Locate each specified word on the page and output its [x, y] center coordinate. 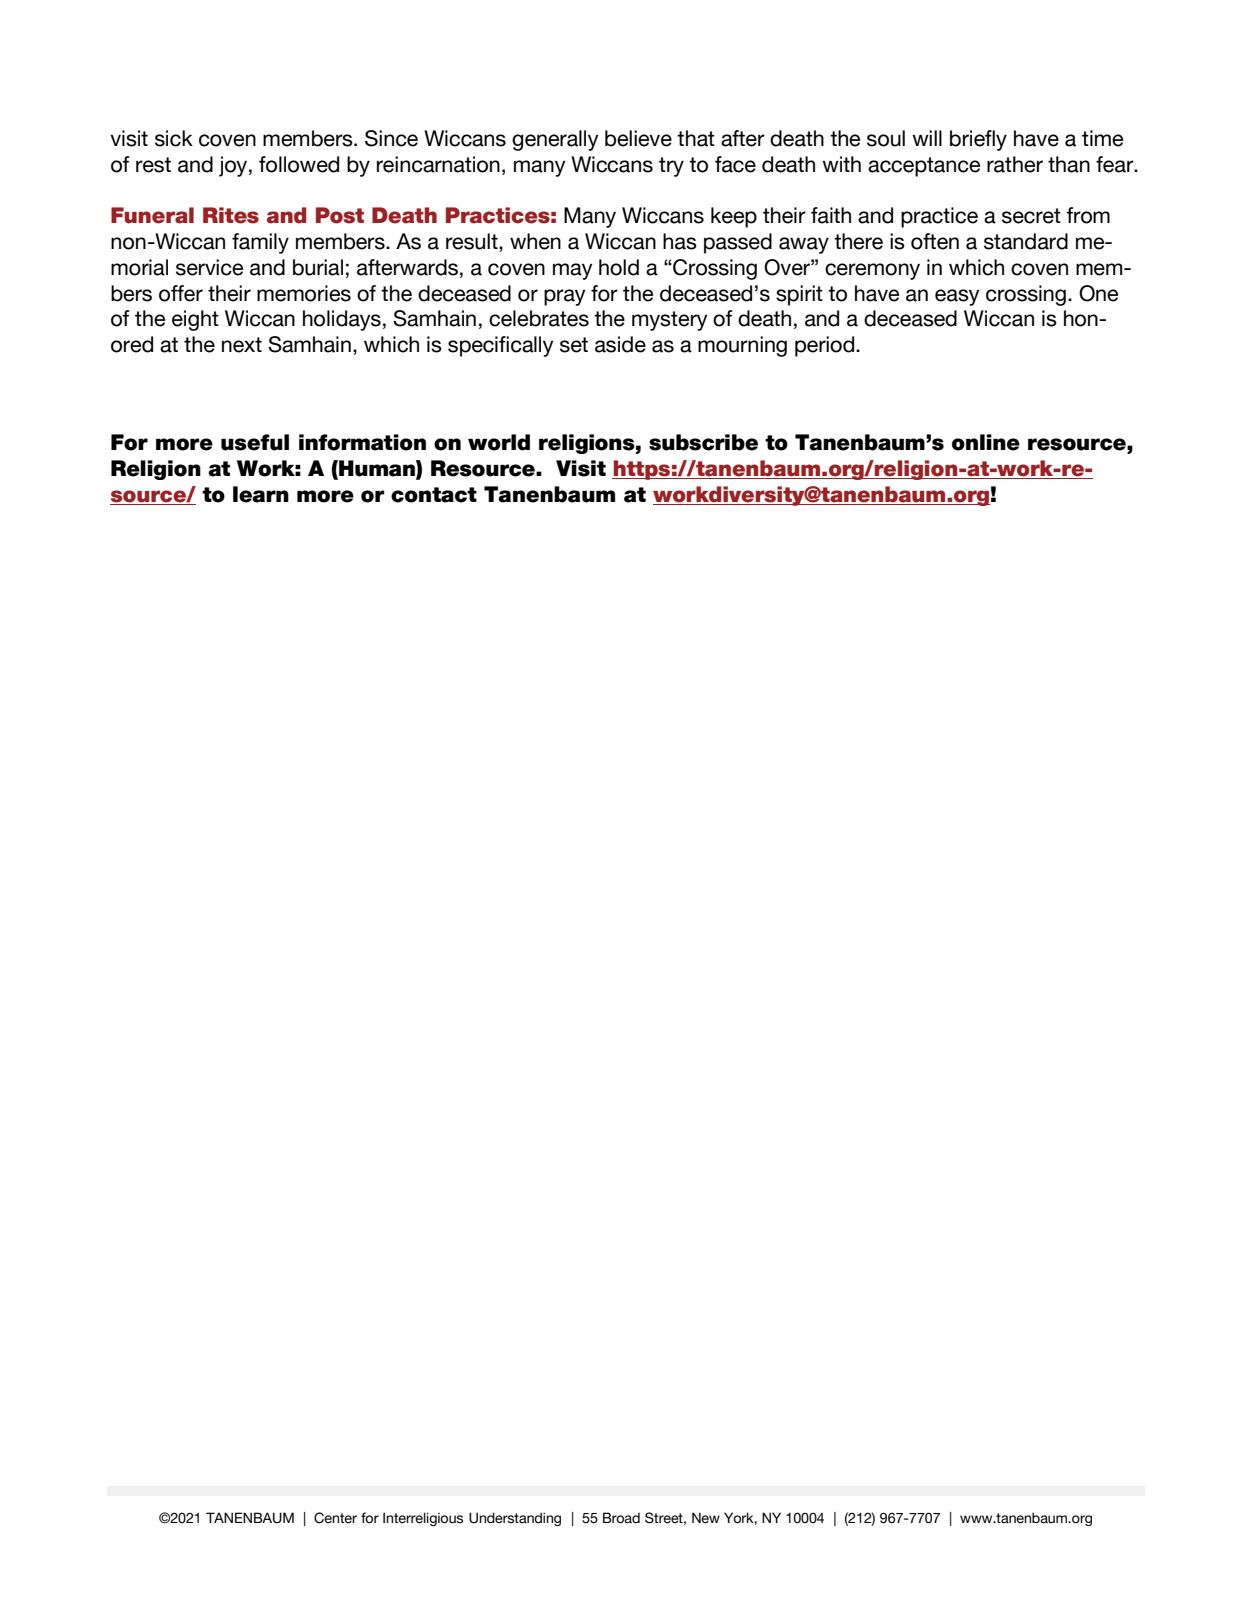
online [986, 442]
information [362, 442]
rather [1015, 164]
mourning [742, 346]
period [826, 346]
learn [261, 494]
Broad [621, 1518]
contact [434, 495]
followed [299, 164]
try [671, 167]
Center [335, 1518]
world [499, 442]
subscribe [703, 442]
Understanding [515, 1519]
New [706, 1518]
